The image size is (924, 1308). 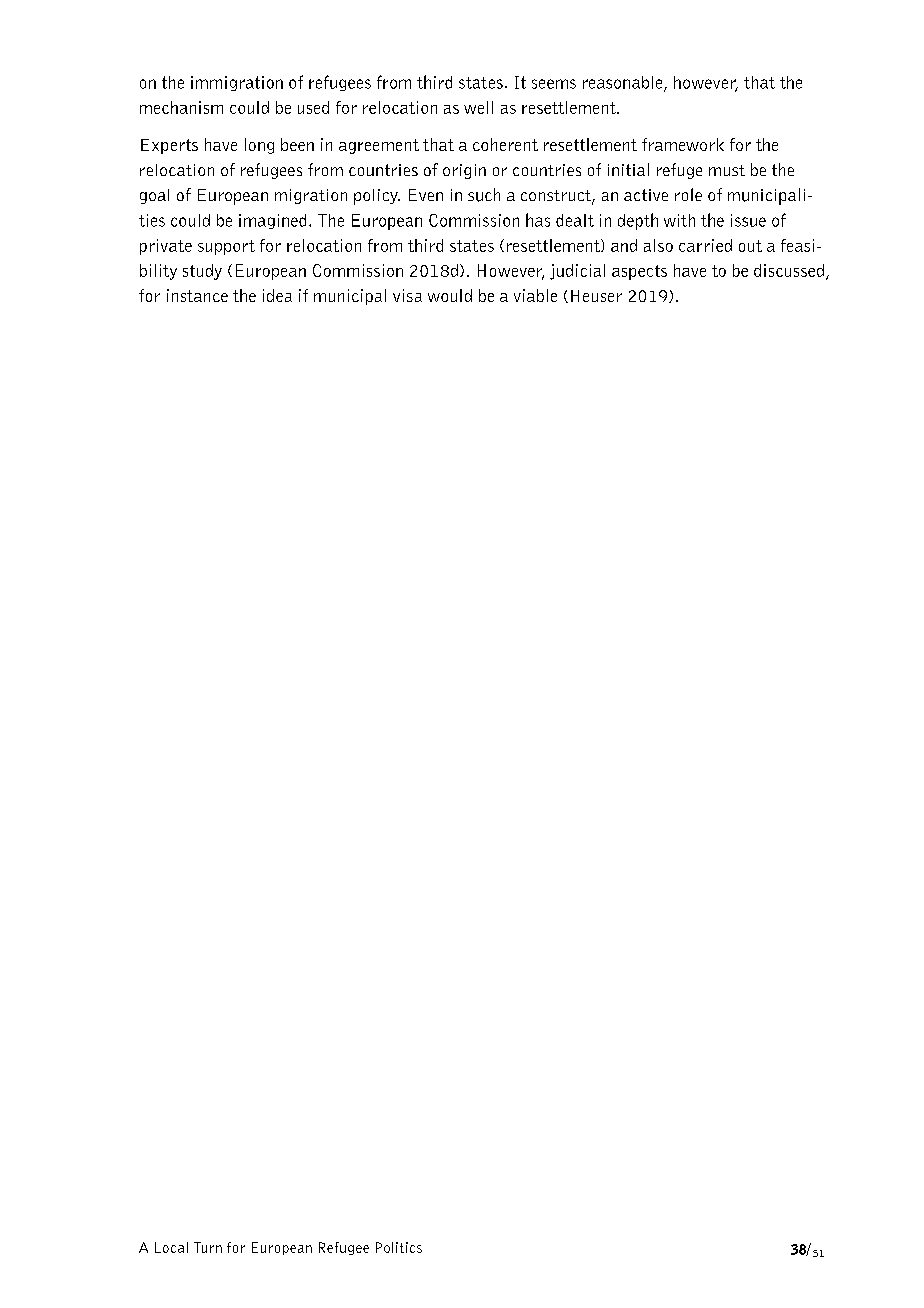 What do you see at coordinates (478, 107) in the page?
I see `well` at bounding box center [478, 107].
